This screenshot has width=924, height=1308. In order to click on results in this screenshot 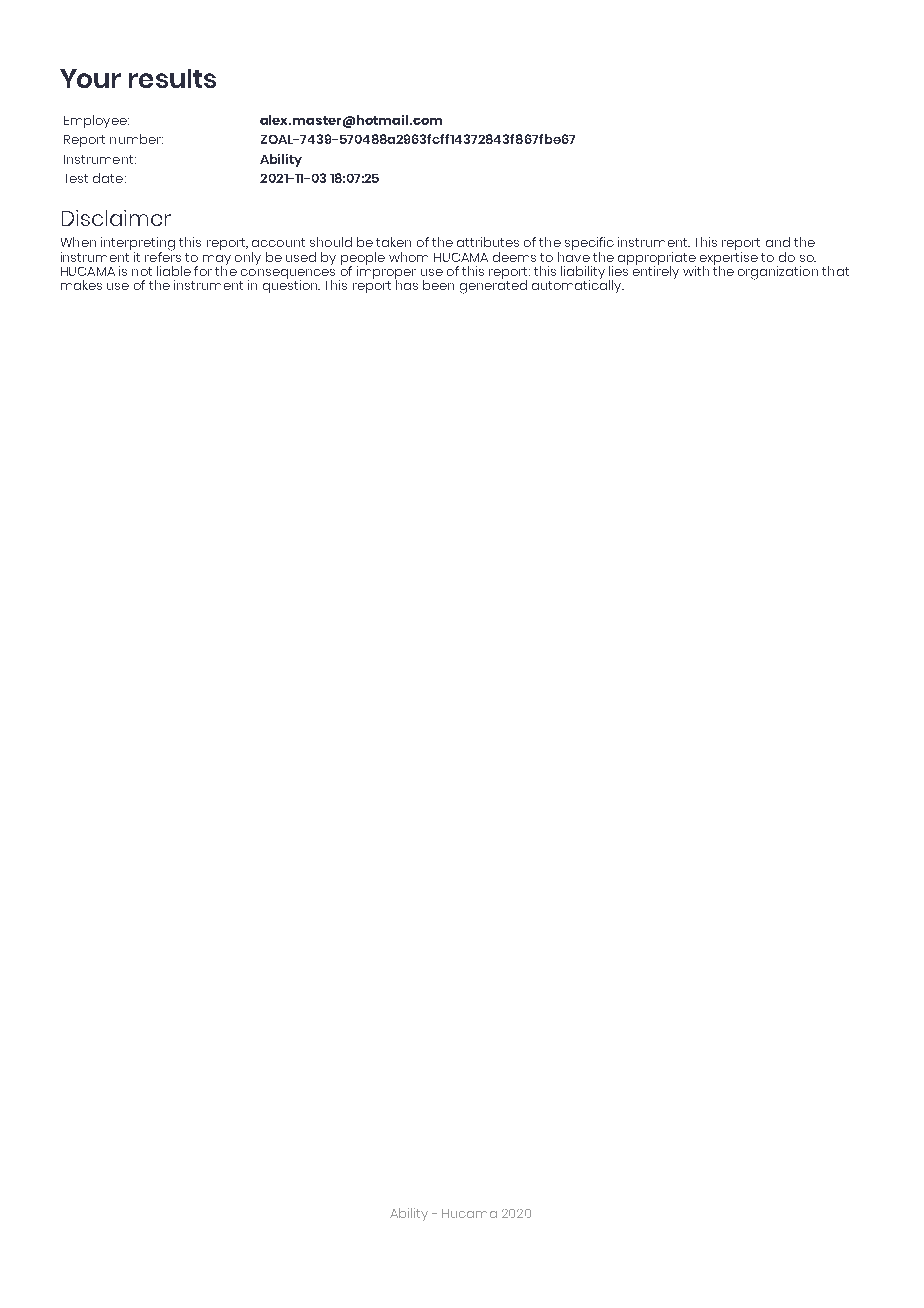, I will do `click(172, 78)`.
